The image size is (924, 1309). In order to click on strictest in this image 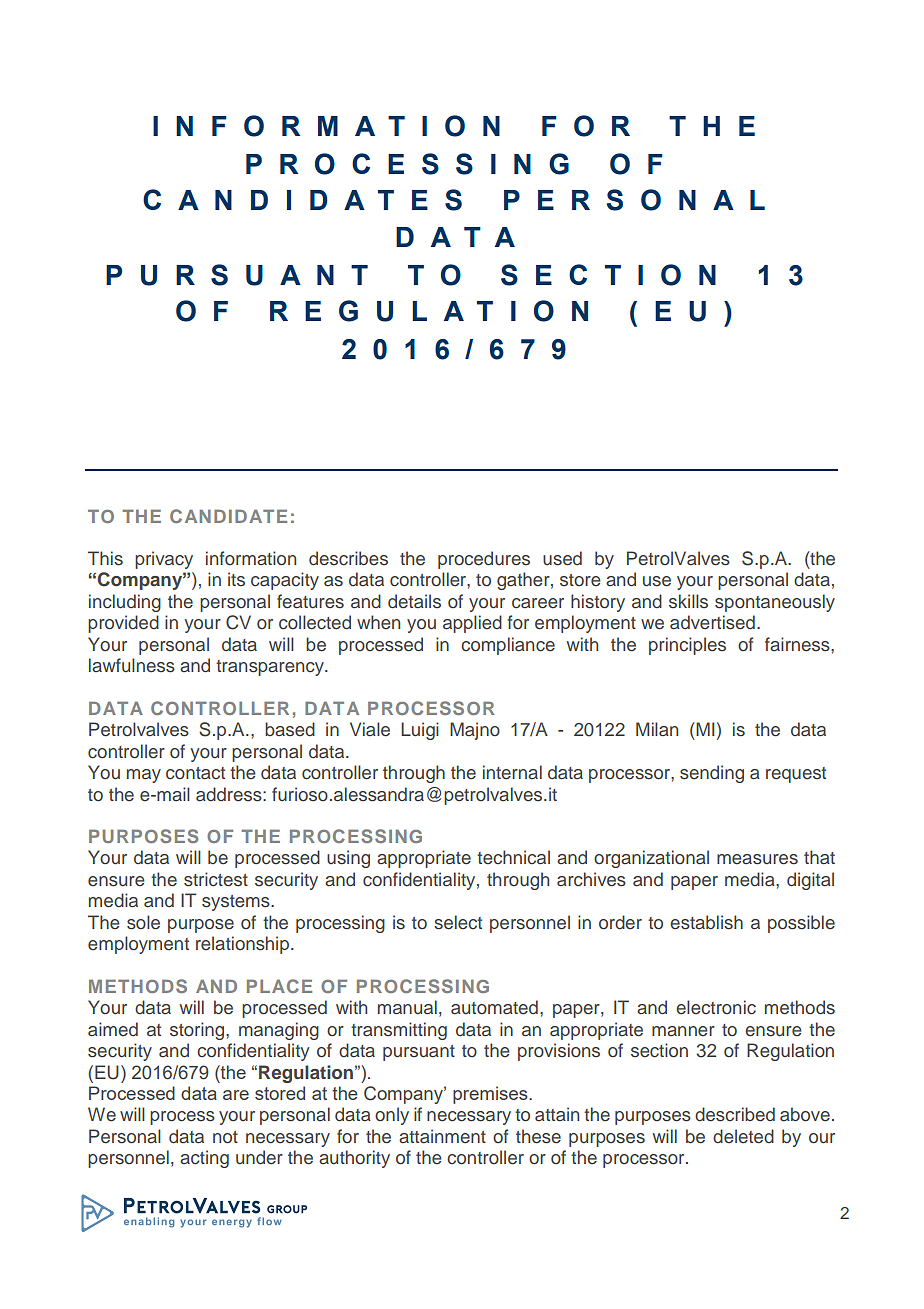, I will do `click(216, 879)`.
